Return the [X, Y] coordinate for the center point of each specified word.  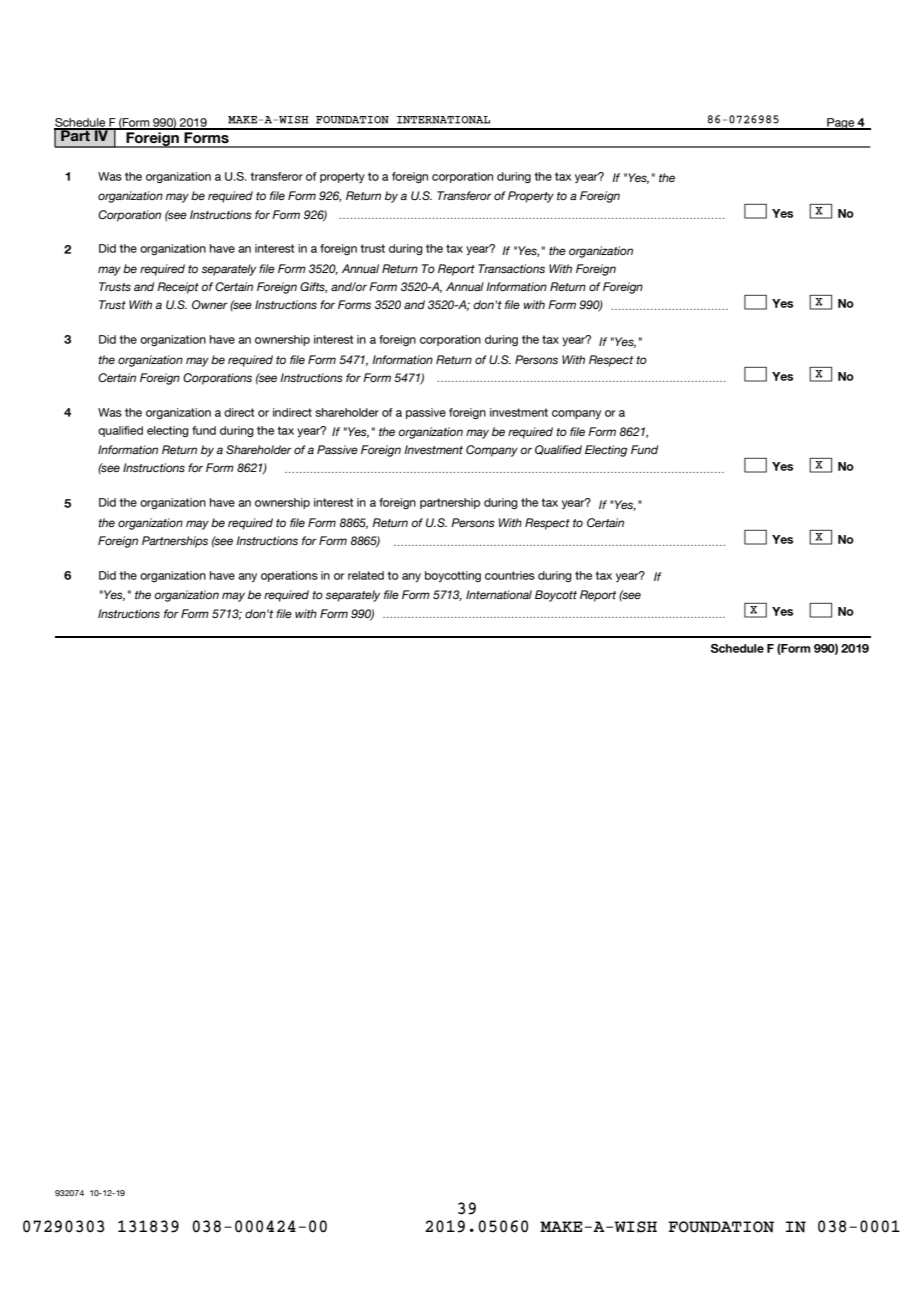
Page [841, 124]
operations [289, 576]
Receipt [178, 288]
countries [510, 575]
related [366, 575]
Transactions [511, 268]
